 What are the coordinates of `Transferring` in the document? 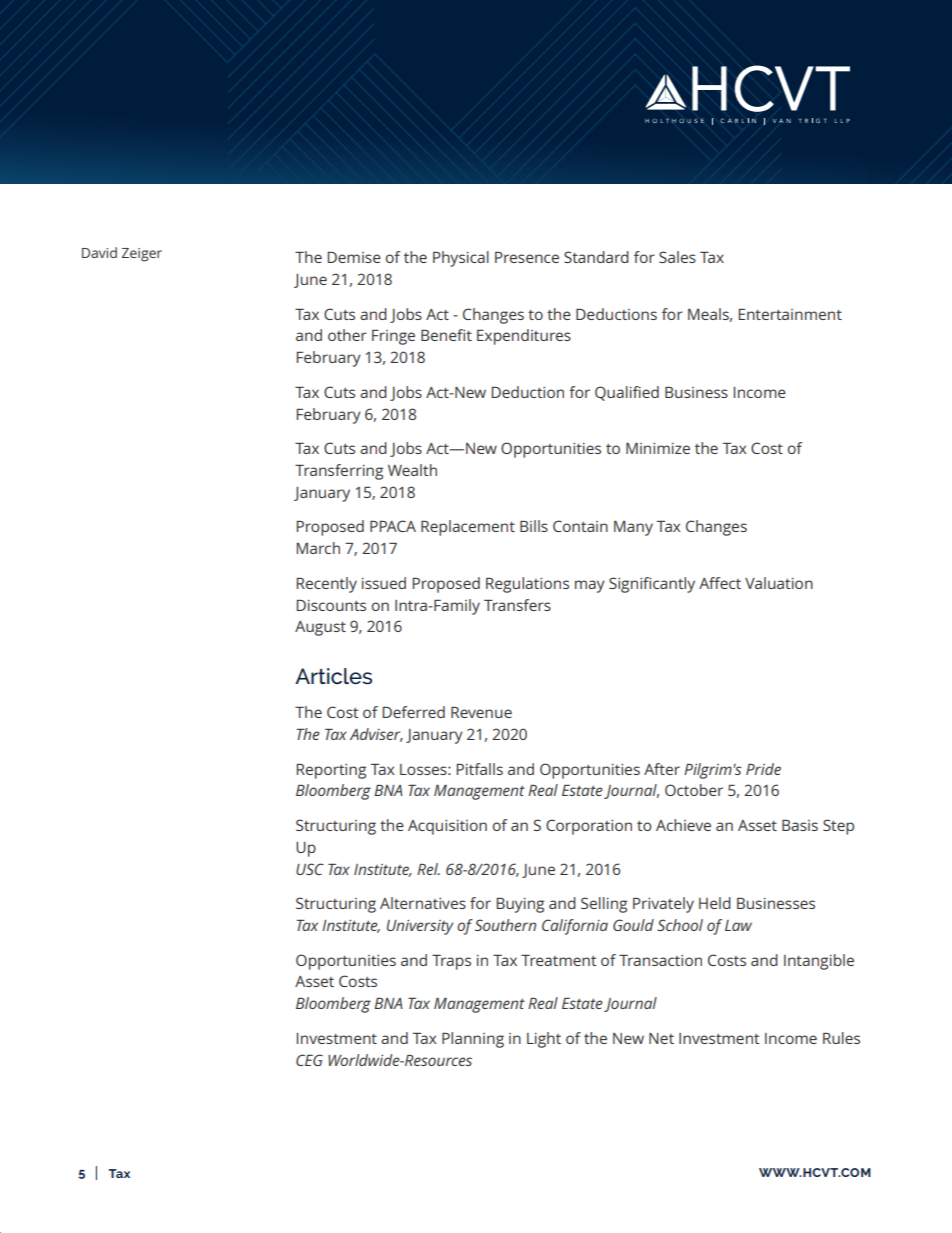 It's located at (339, 472).
